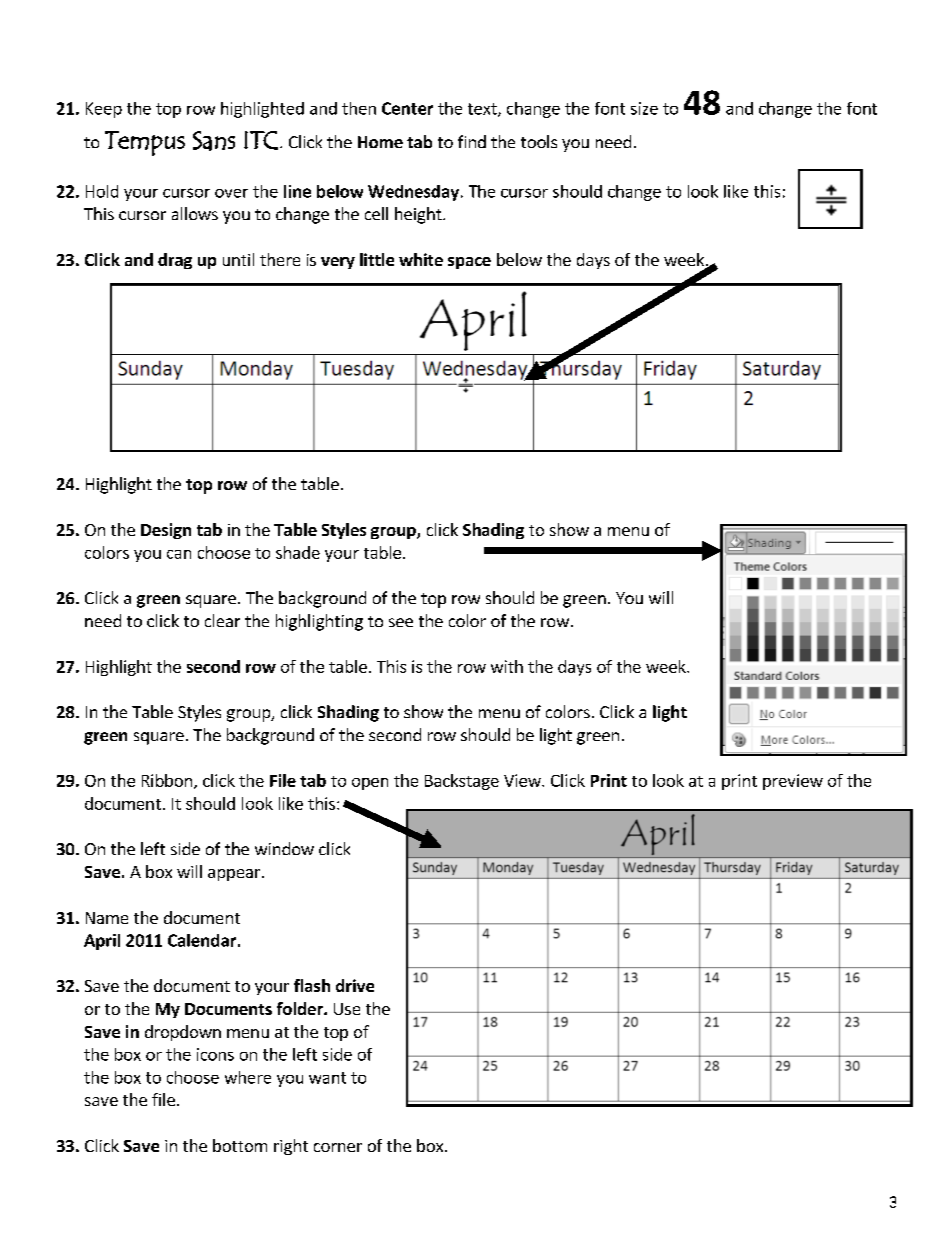  What do you see at coordinates (539, 141) in the image?
I see `tools` at bounding box center [539, 141].
